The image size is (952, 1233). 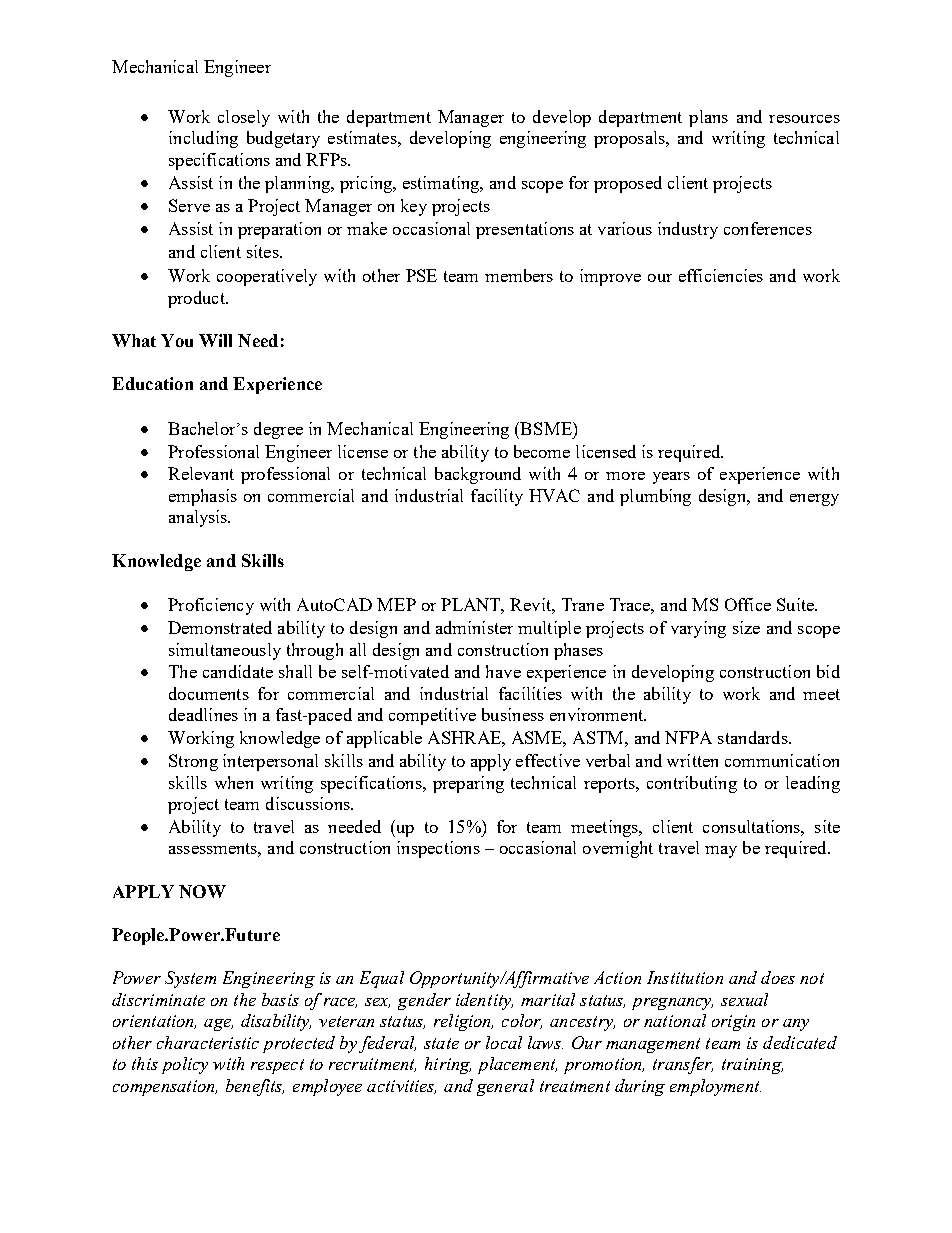 What do you see at coordinates (468, 784) in the screenshot?
I see `preparing` at bounding box center [468, 784].
